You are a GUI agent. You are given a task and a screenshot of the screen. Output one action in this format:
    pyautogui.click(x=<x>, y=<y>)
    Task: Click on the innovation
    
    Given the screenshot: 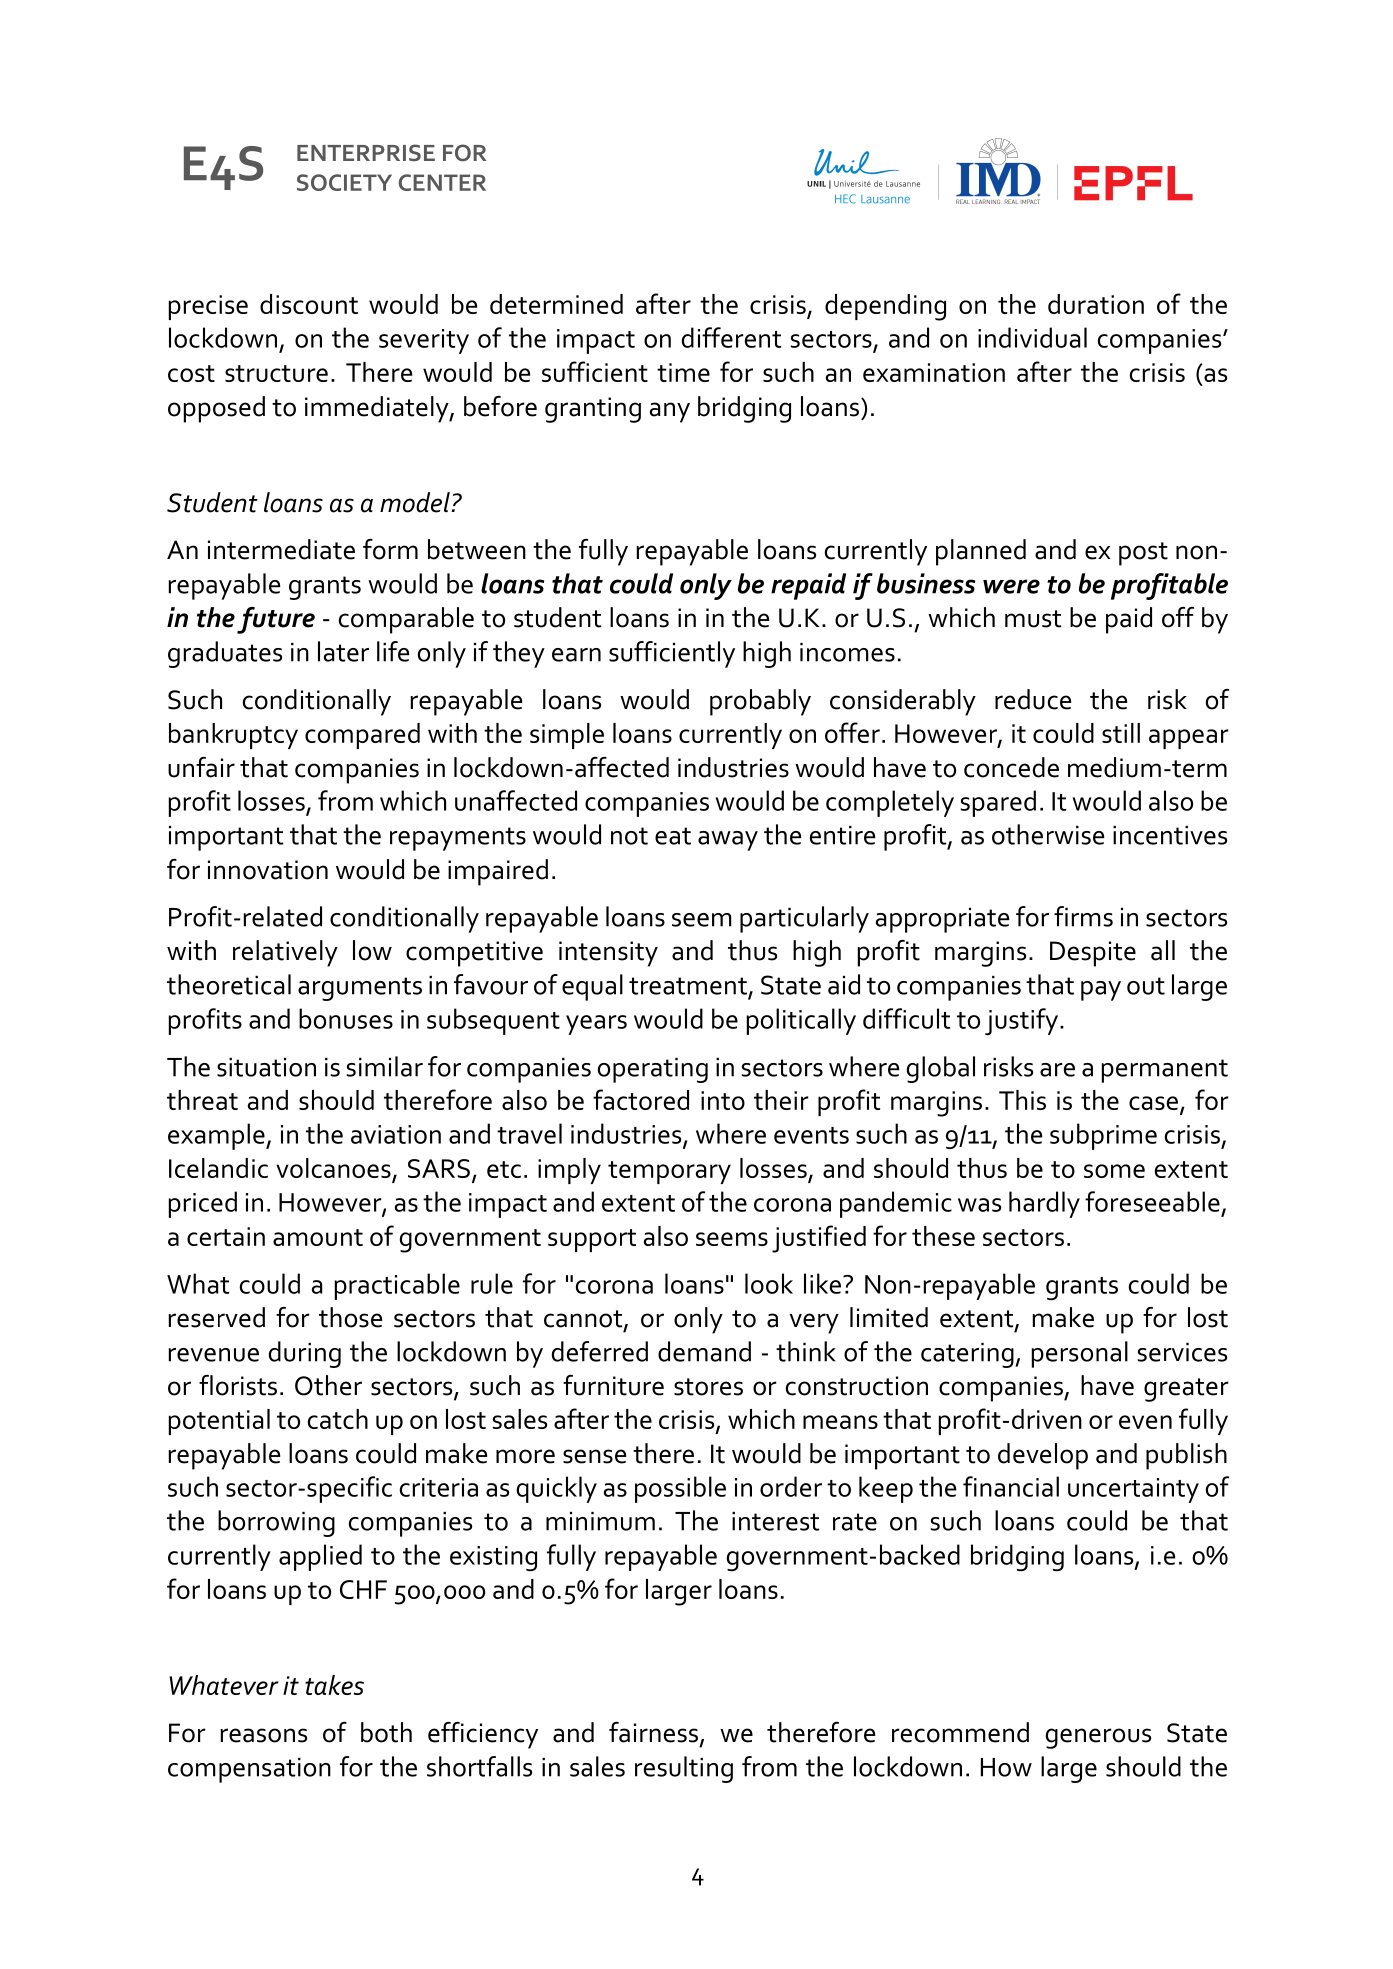 What is the action you would take?
    pyautogui.click(x=268, y=870)
